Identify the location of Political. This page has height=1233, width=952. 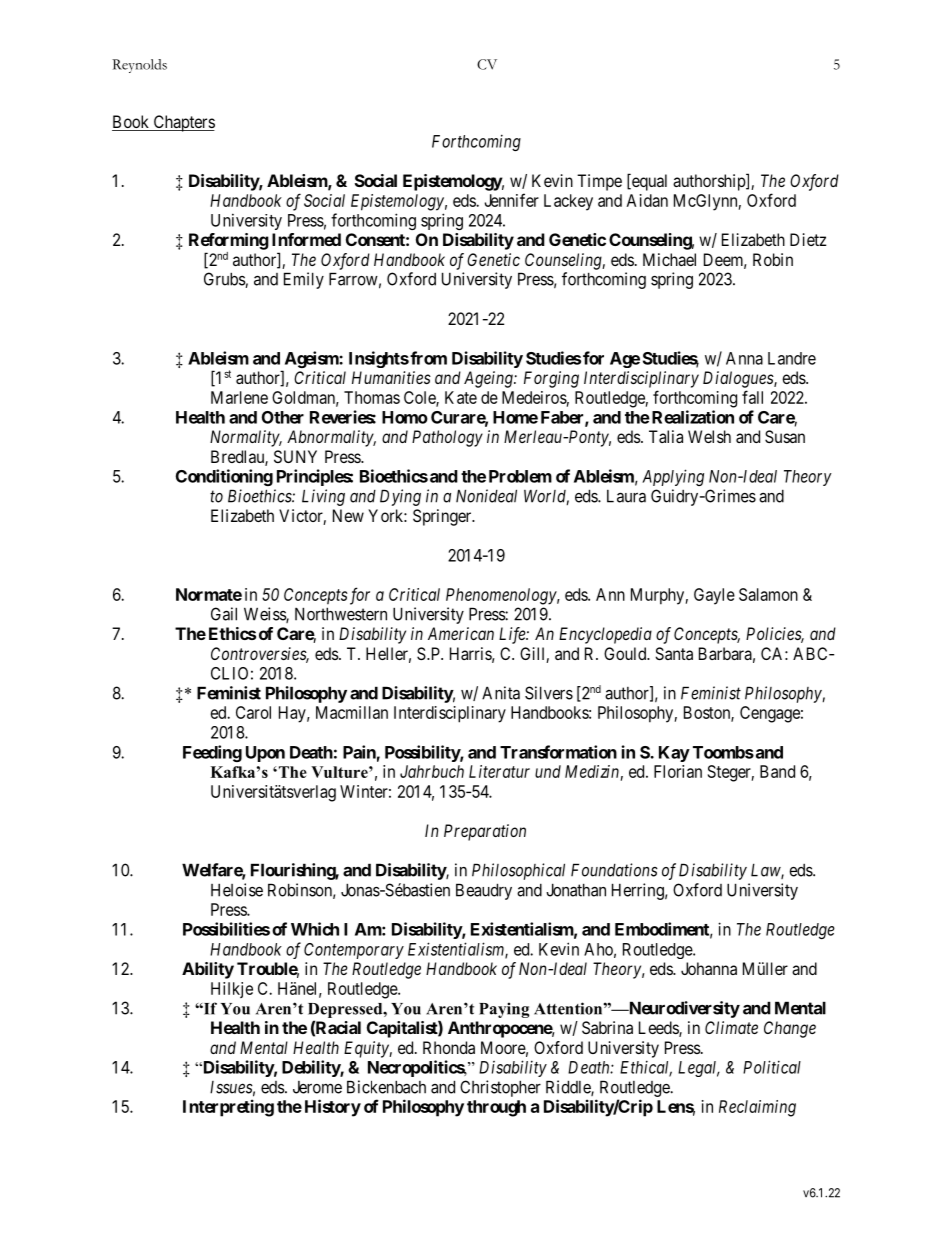
(772, 1067).
